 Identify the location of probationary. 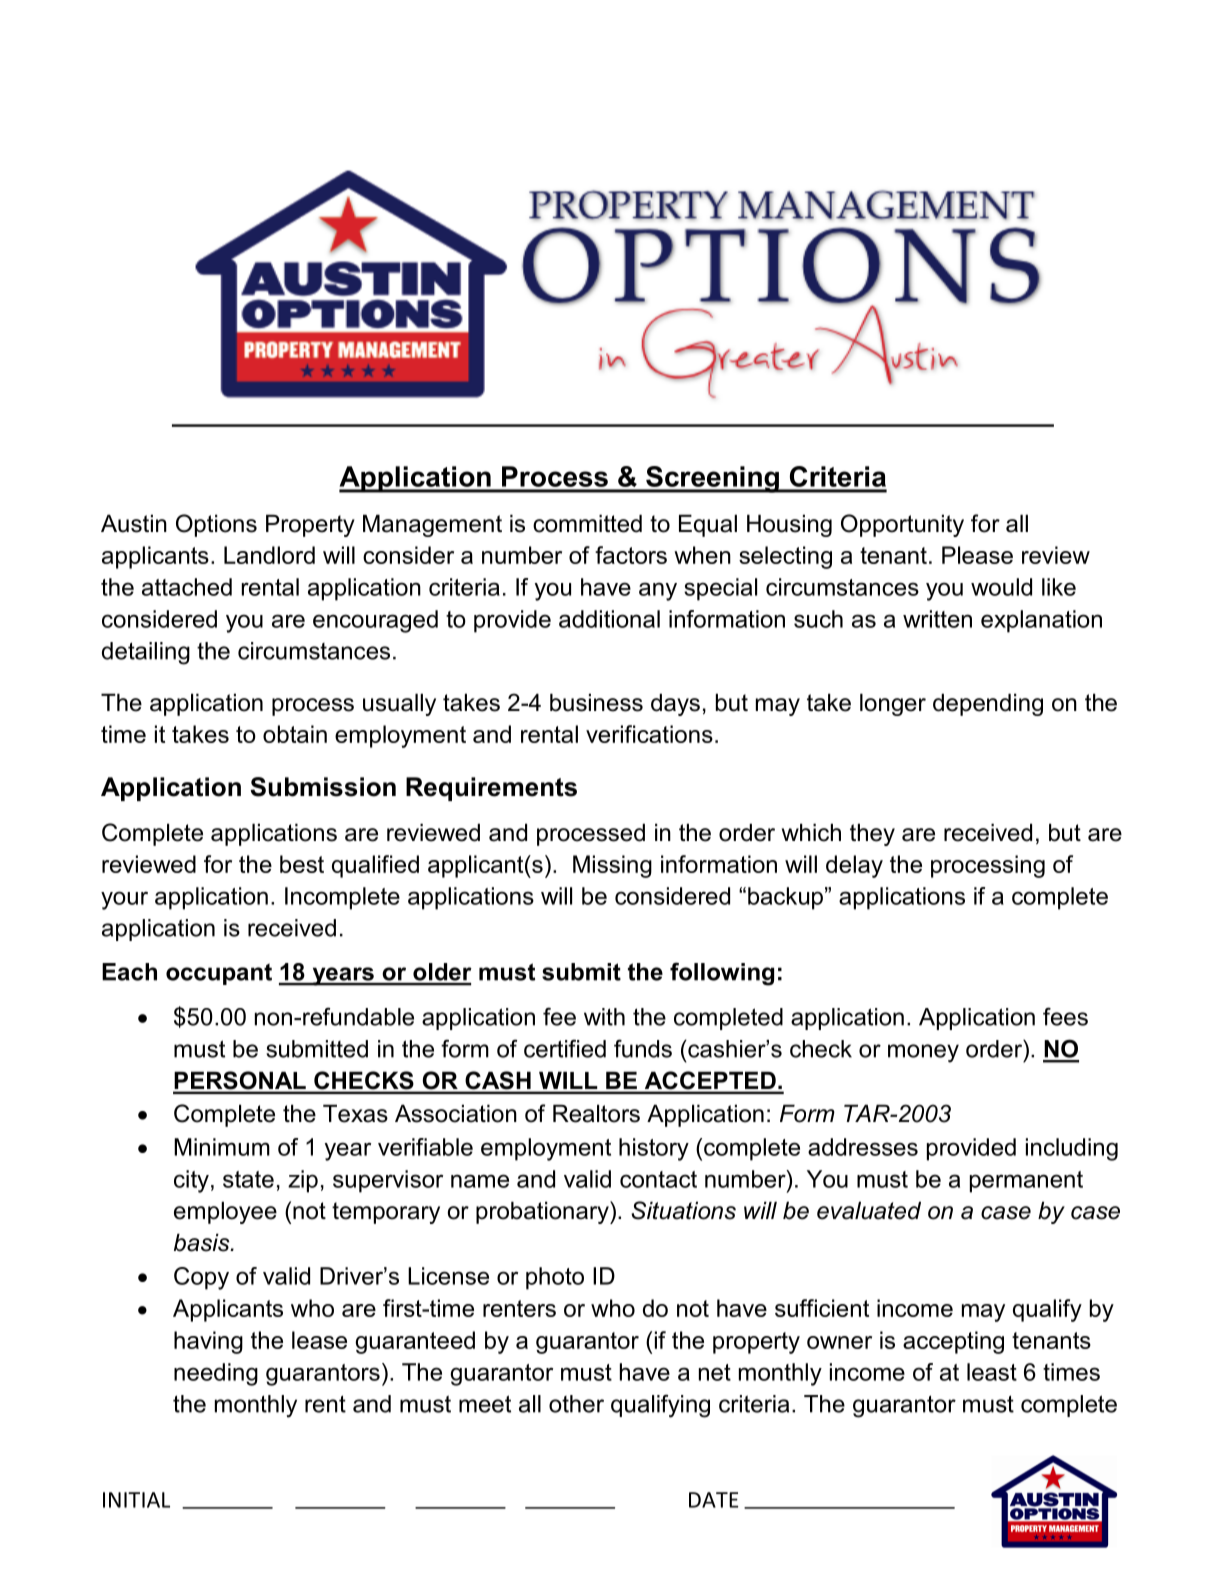
(543, 1212).
